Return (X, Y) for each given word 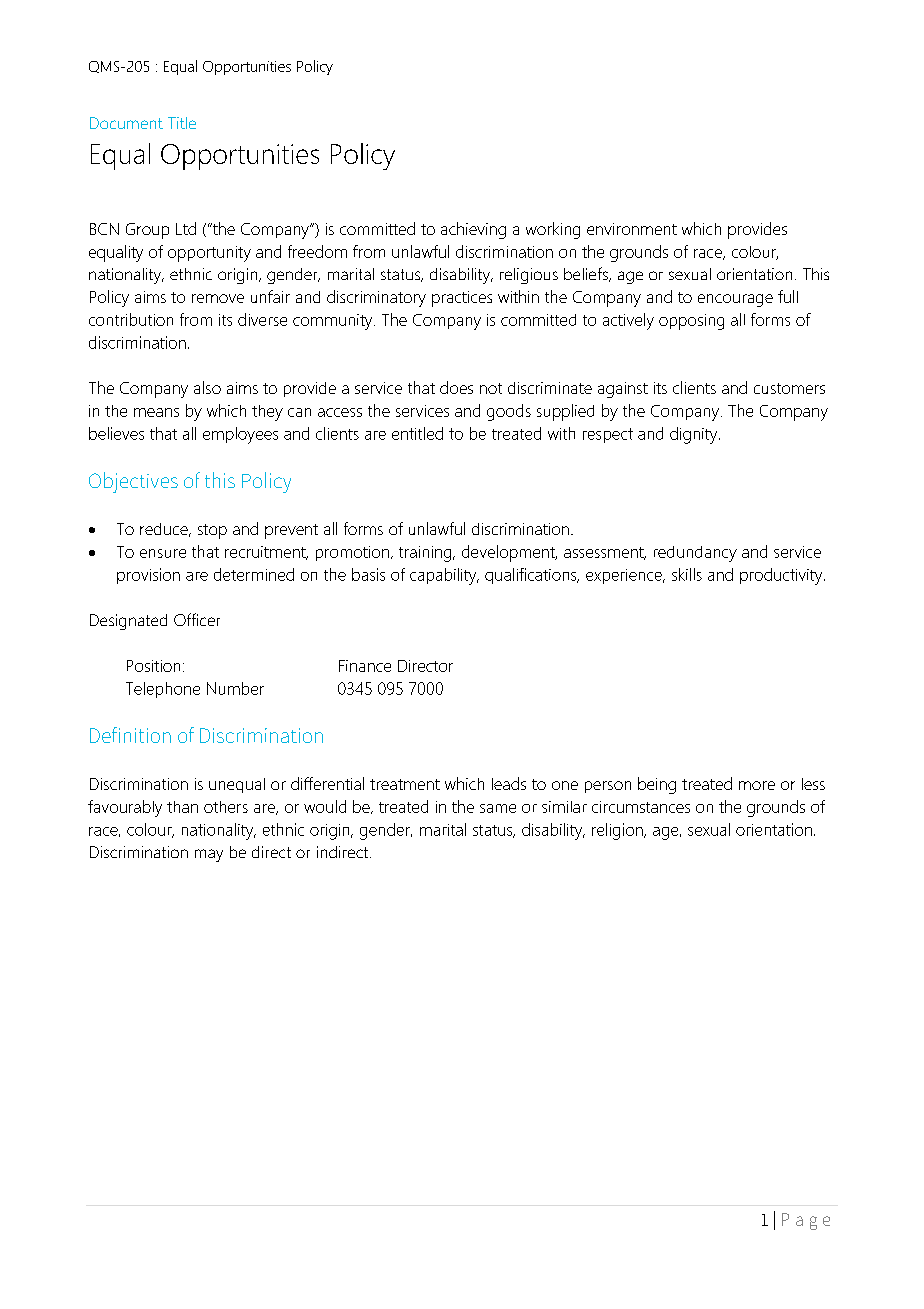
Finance (365, 666)
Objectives (133, 482)
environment (632, 229)
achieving (473, 230)
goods (509, 412)
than (182, 807)
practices (462, 299)
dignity (695, 435)
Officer (197, 619)
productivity (782, 576)
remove (218, 298)
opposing (691, 322)
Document (126, 123)
